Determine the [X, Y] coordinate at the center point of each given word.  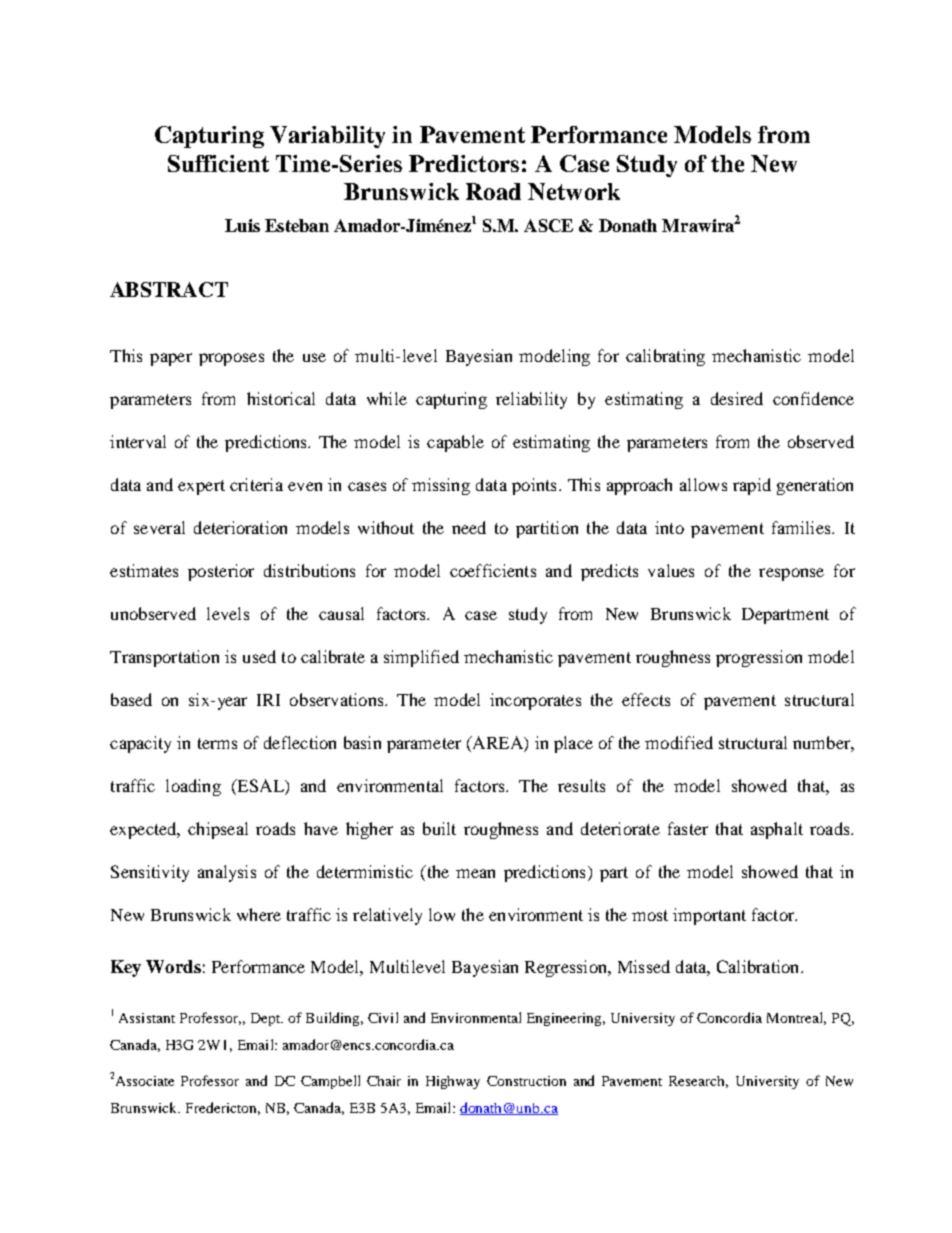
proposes [231, 359]
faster [688, 828]
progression [759, 658]
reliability [531, 400]
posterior [221, 572]
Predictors [464, 163]
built [439, 828]
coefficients [493, 570]
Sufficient [218, 163]
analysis [227, 873]
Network [574, 191]
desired [737, 398]
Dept [267, 1019]
